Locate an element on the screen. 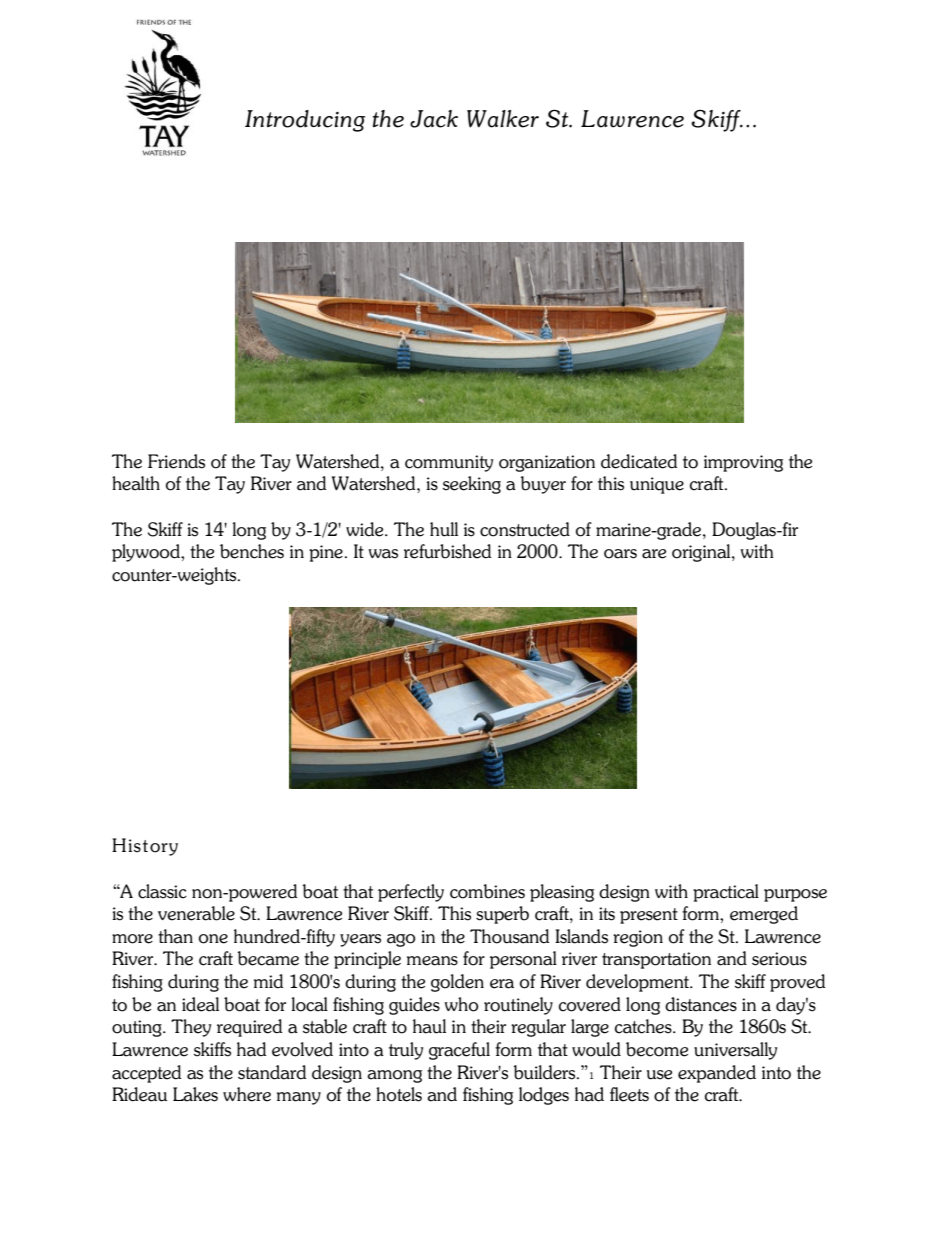  Jack is located at coordinates (434, 119).
